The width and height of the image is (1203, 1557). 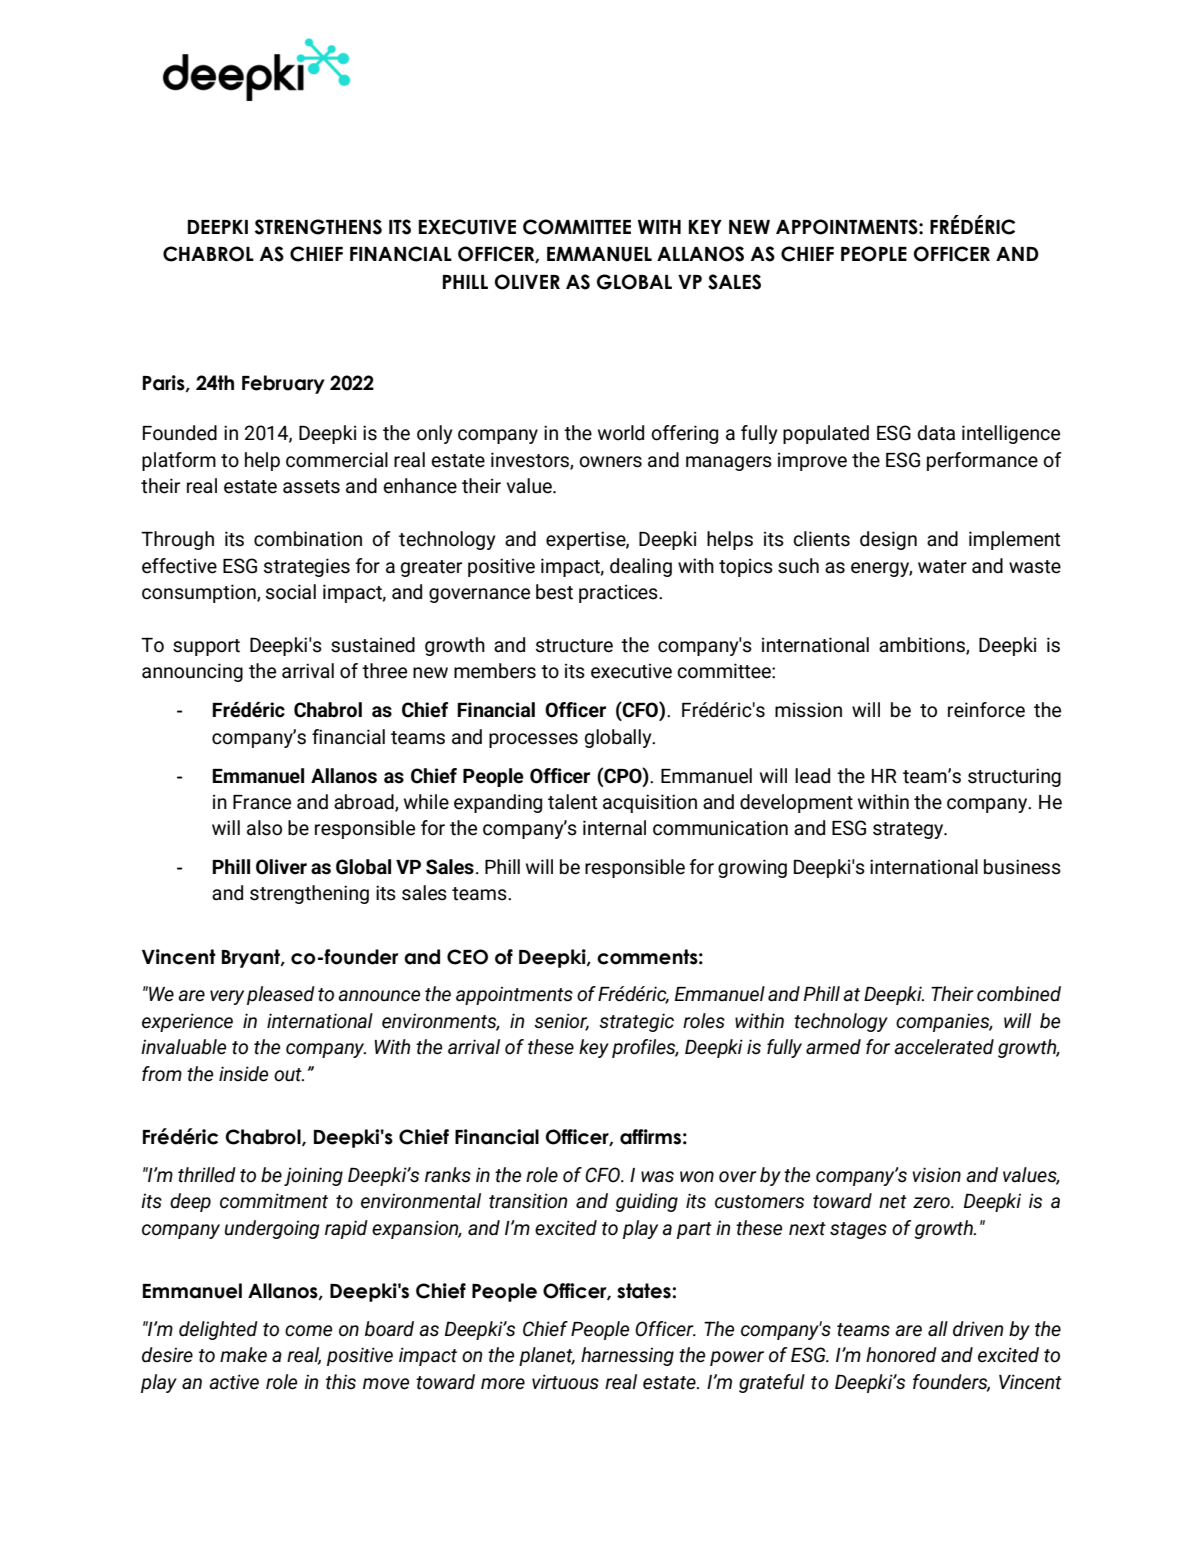 What do you see at coordinates (627, 1356) in the image?
I see `harnessing` at bounding box center [627, 1356].
